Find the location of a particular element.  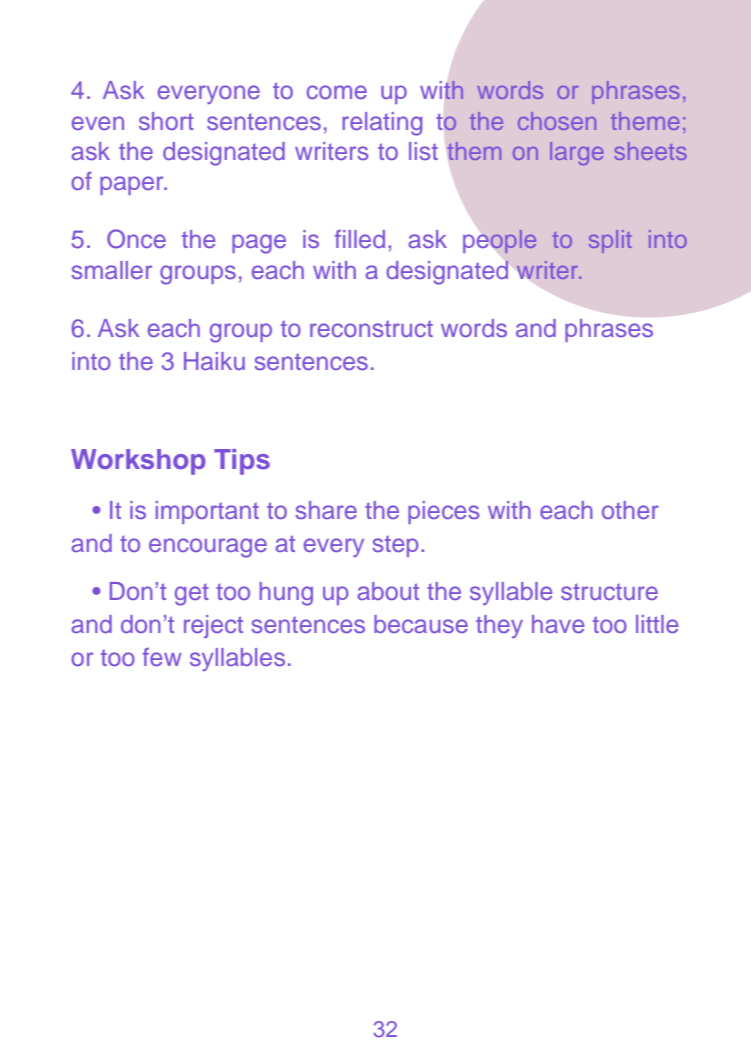

chosen is located at coordinates (557, 121).
